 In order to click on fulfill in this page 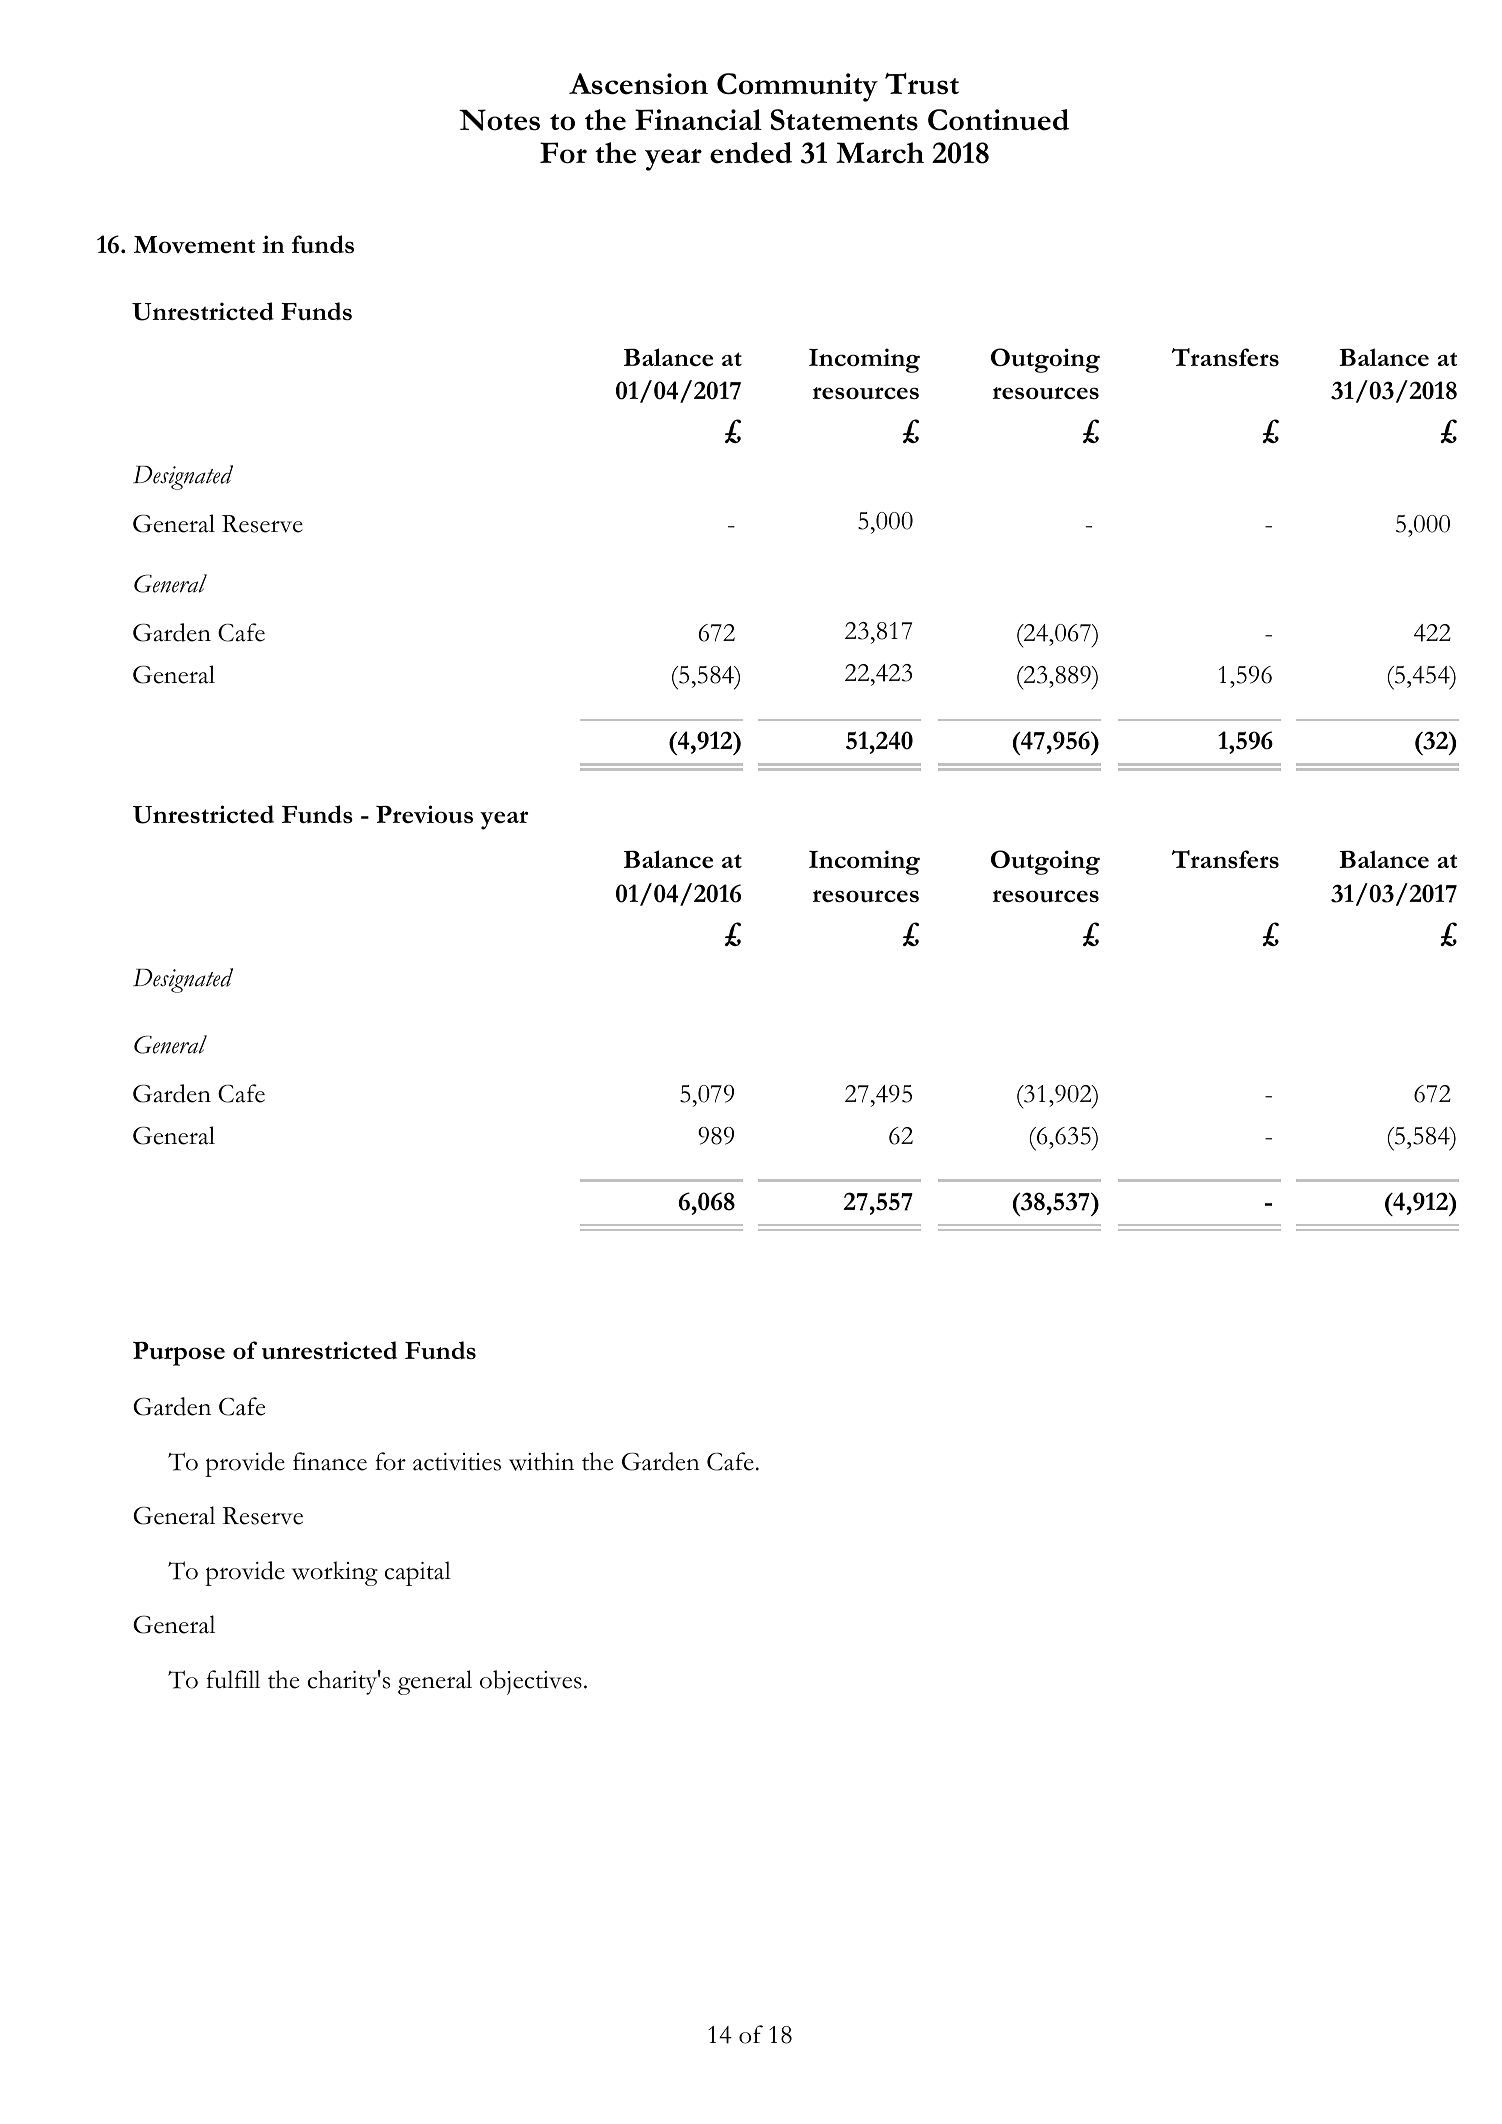, I will do `click(233, 1679)`.
